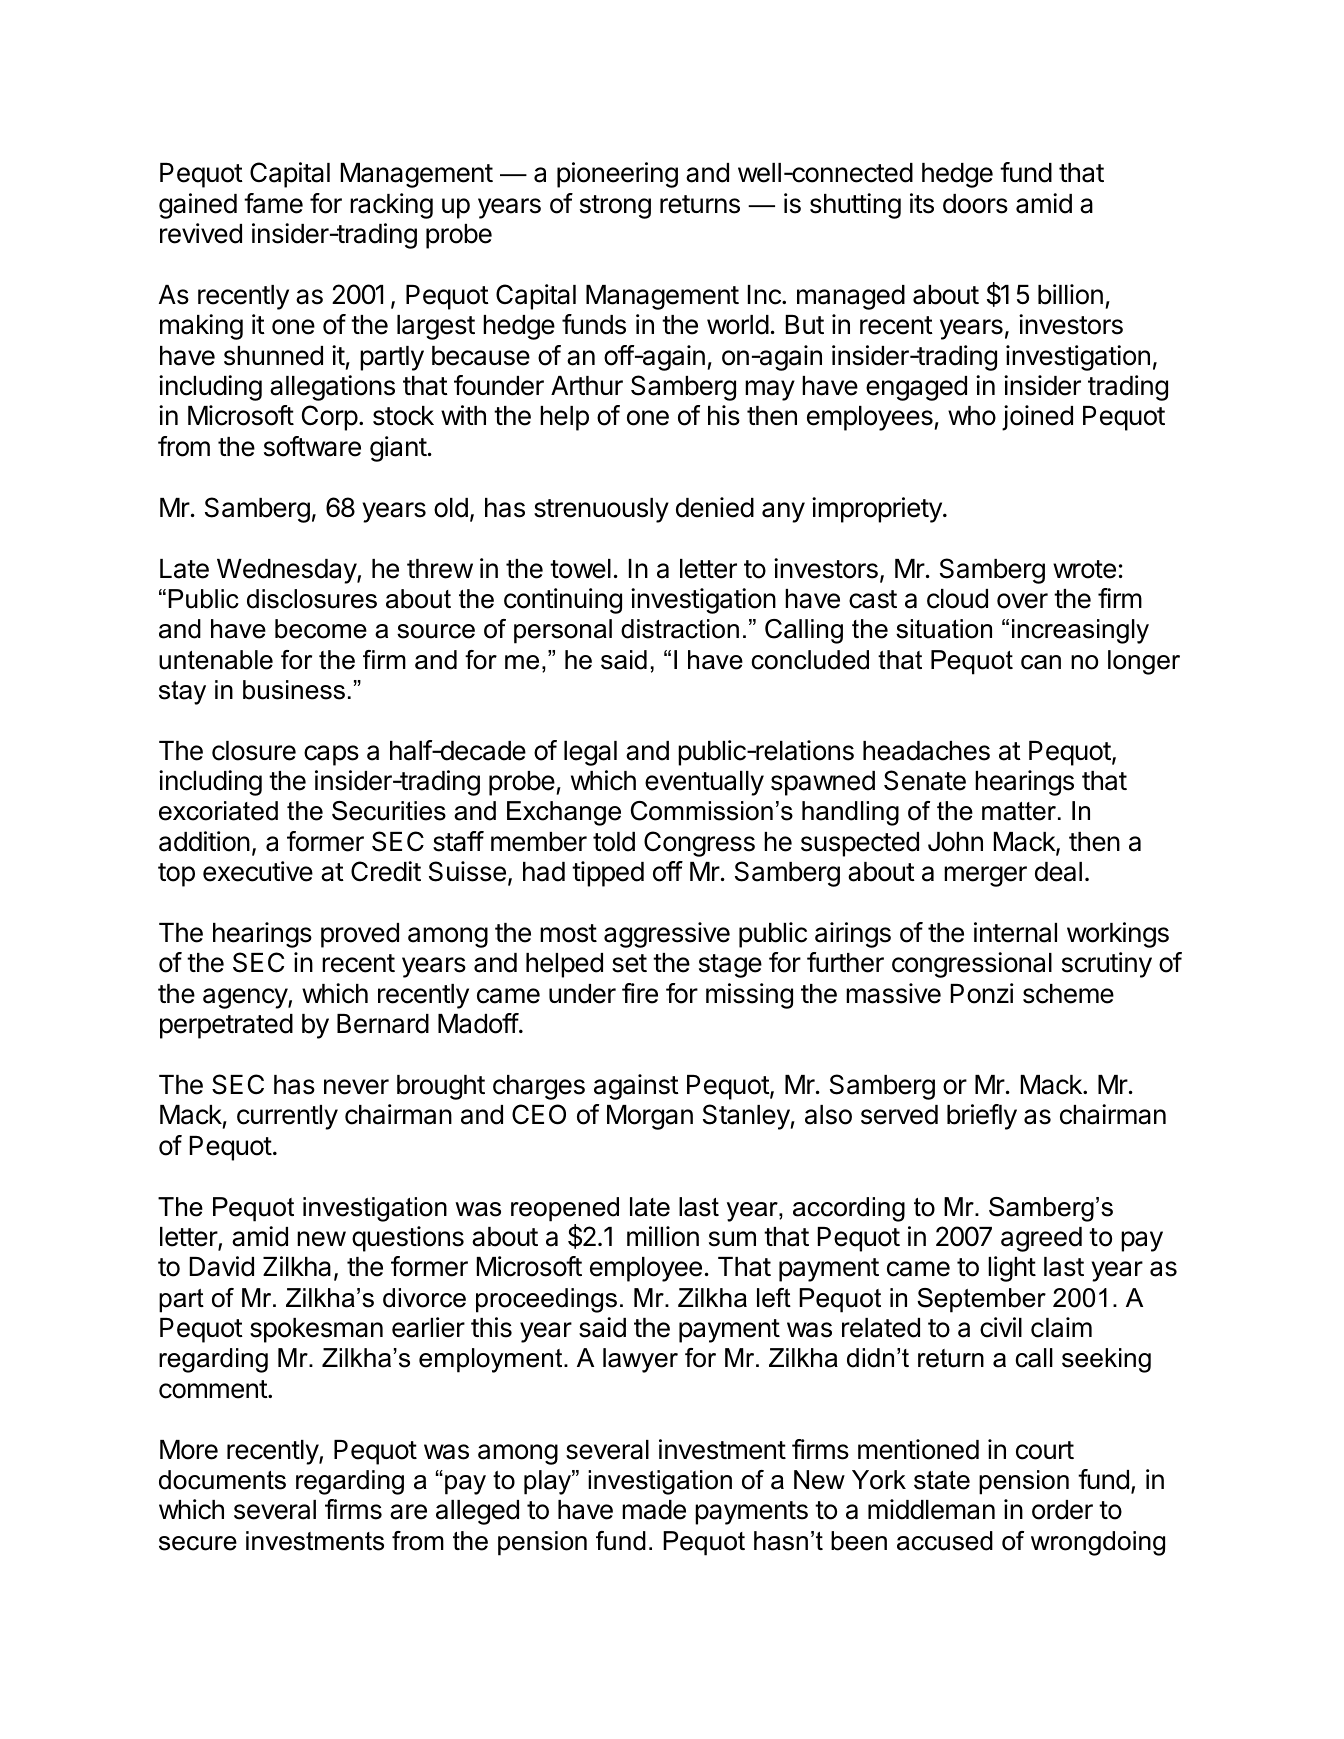  I want to click on doors, so click(975, 204).
